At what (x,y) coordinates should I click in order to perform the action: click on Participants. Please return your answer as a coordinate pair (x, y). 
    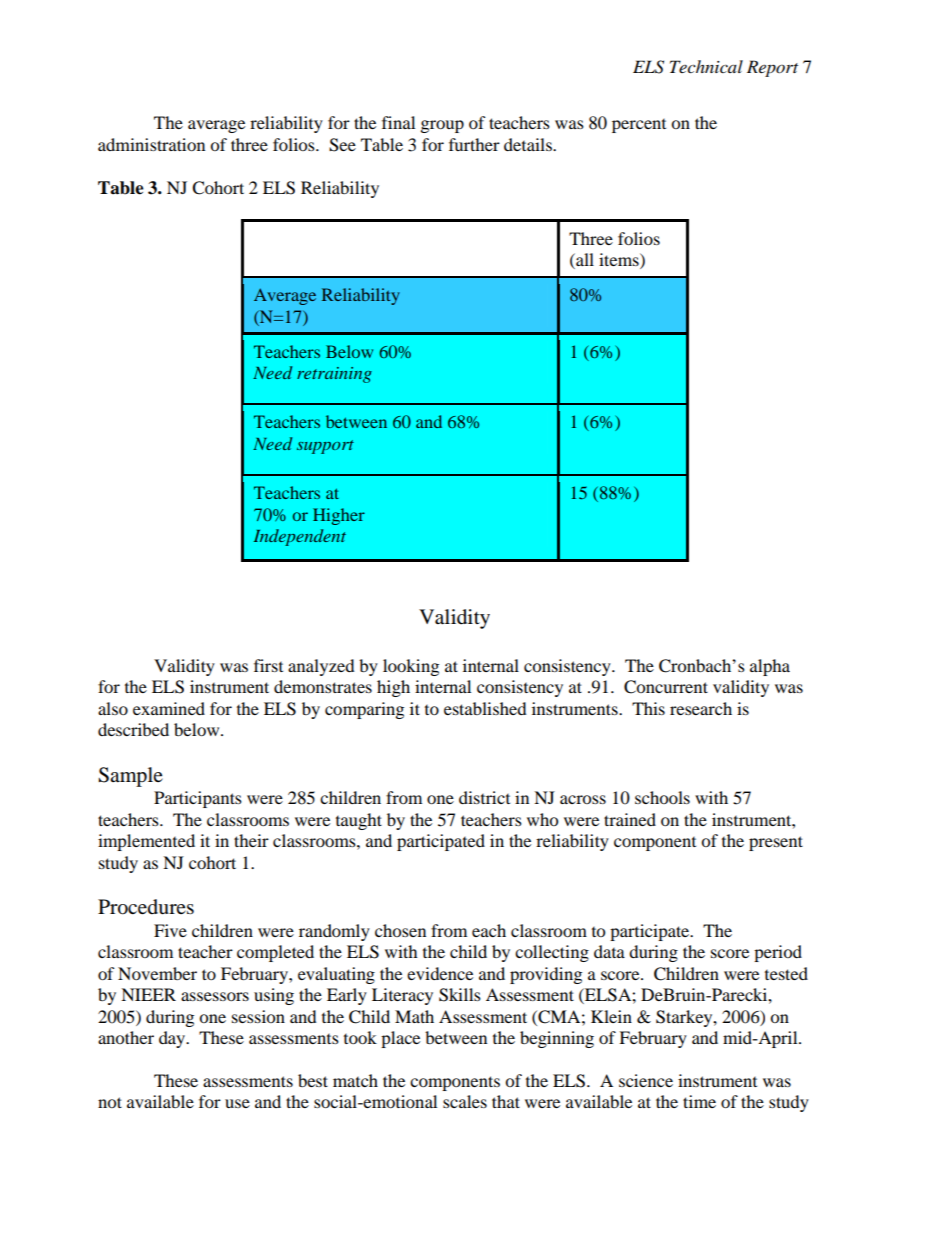
    Looking at the image, I should click on (198, 799).
